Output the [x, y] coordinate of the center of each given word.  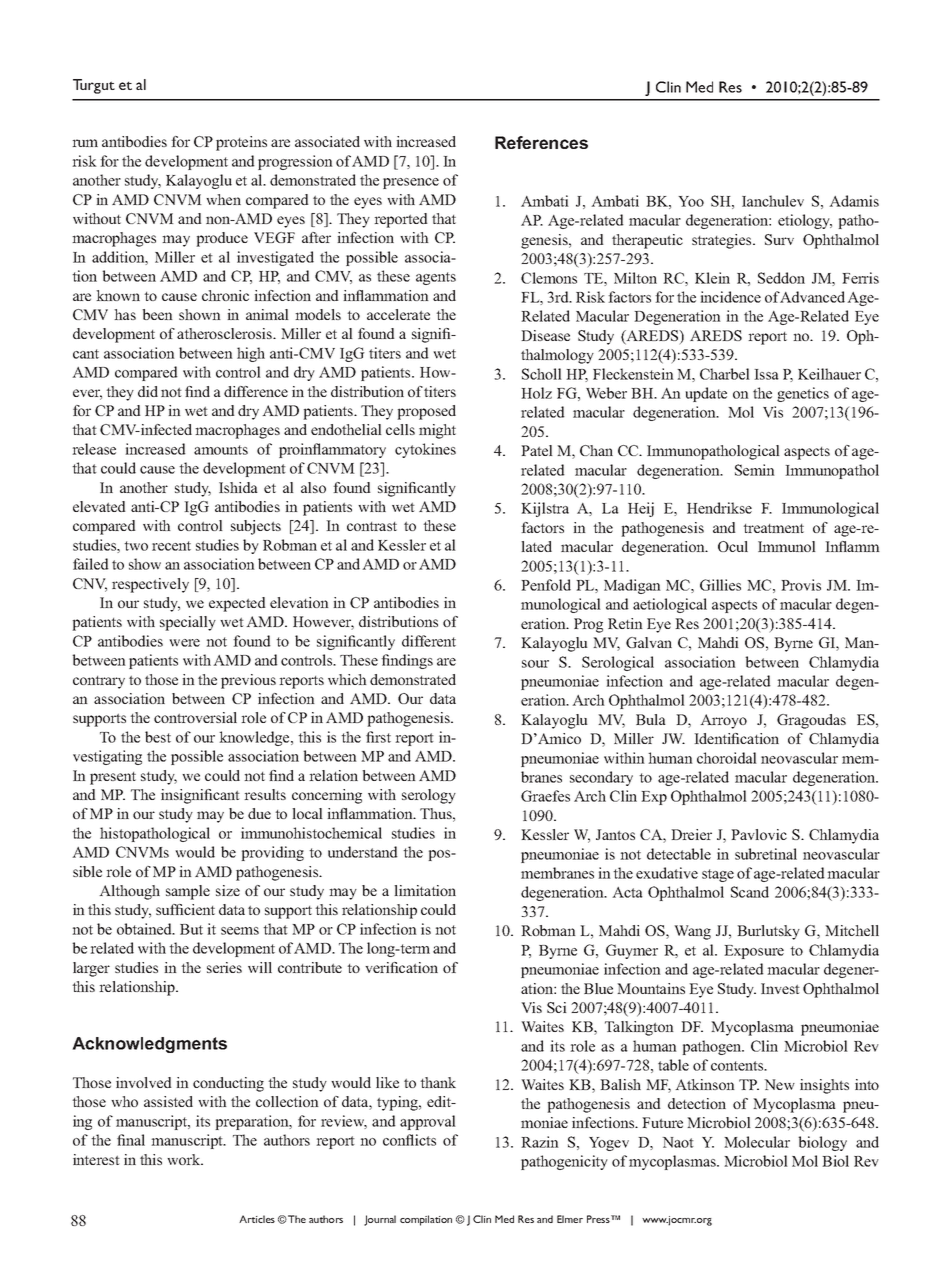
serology [429, 796]
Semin [755, 470]
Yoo [691, 201]
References [541, 142]
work [185, 1159]
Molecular [757, 1142]
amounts [221, 450]
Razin [540, 1142]
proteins [241, 143]
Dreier [691, 834]
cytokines [425, 450]
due [259, 813]
